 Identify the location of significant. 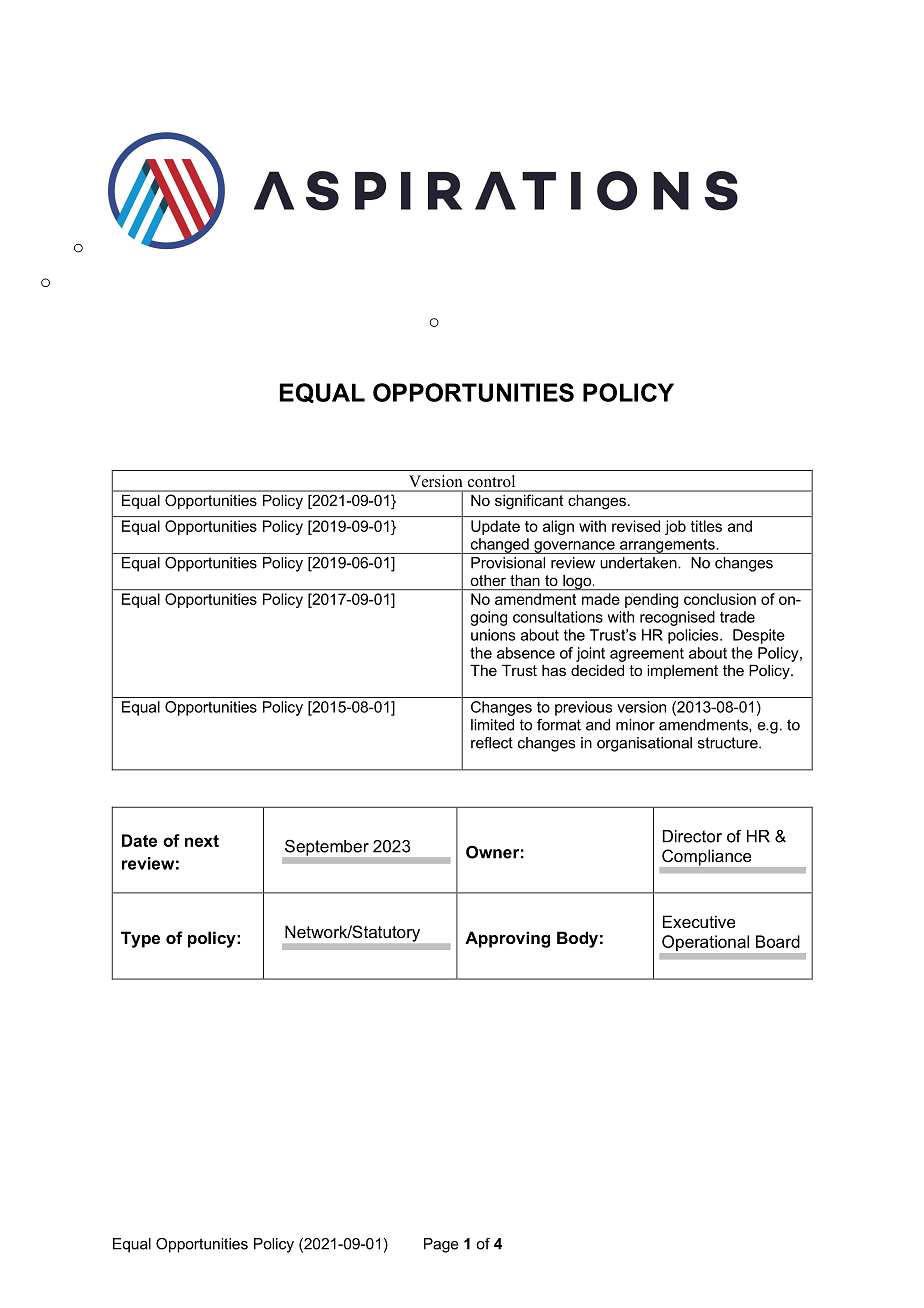
(529, 502).
